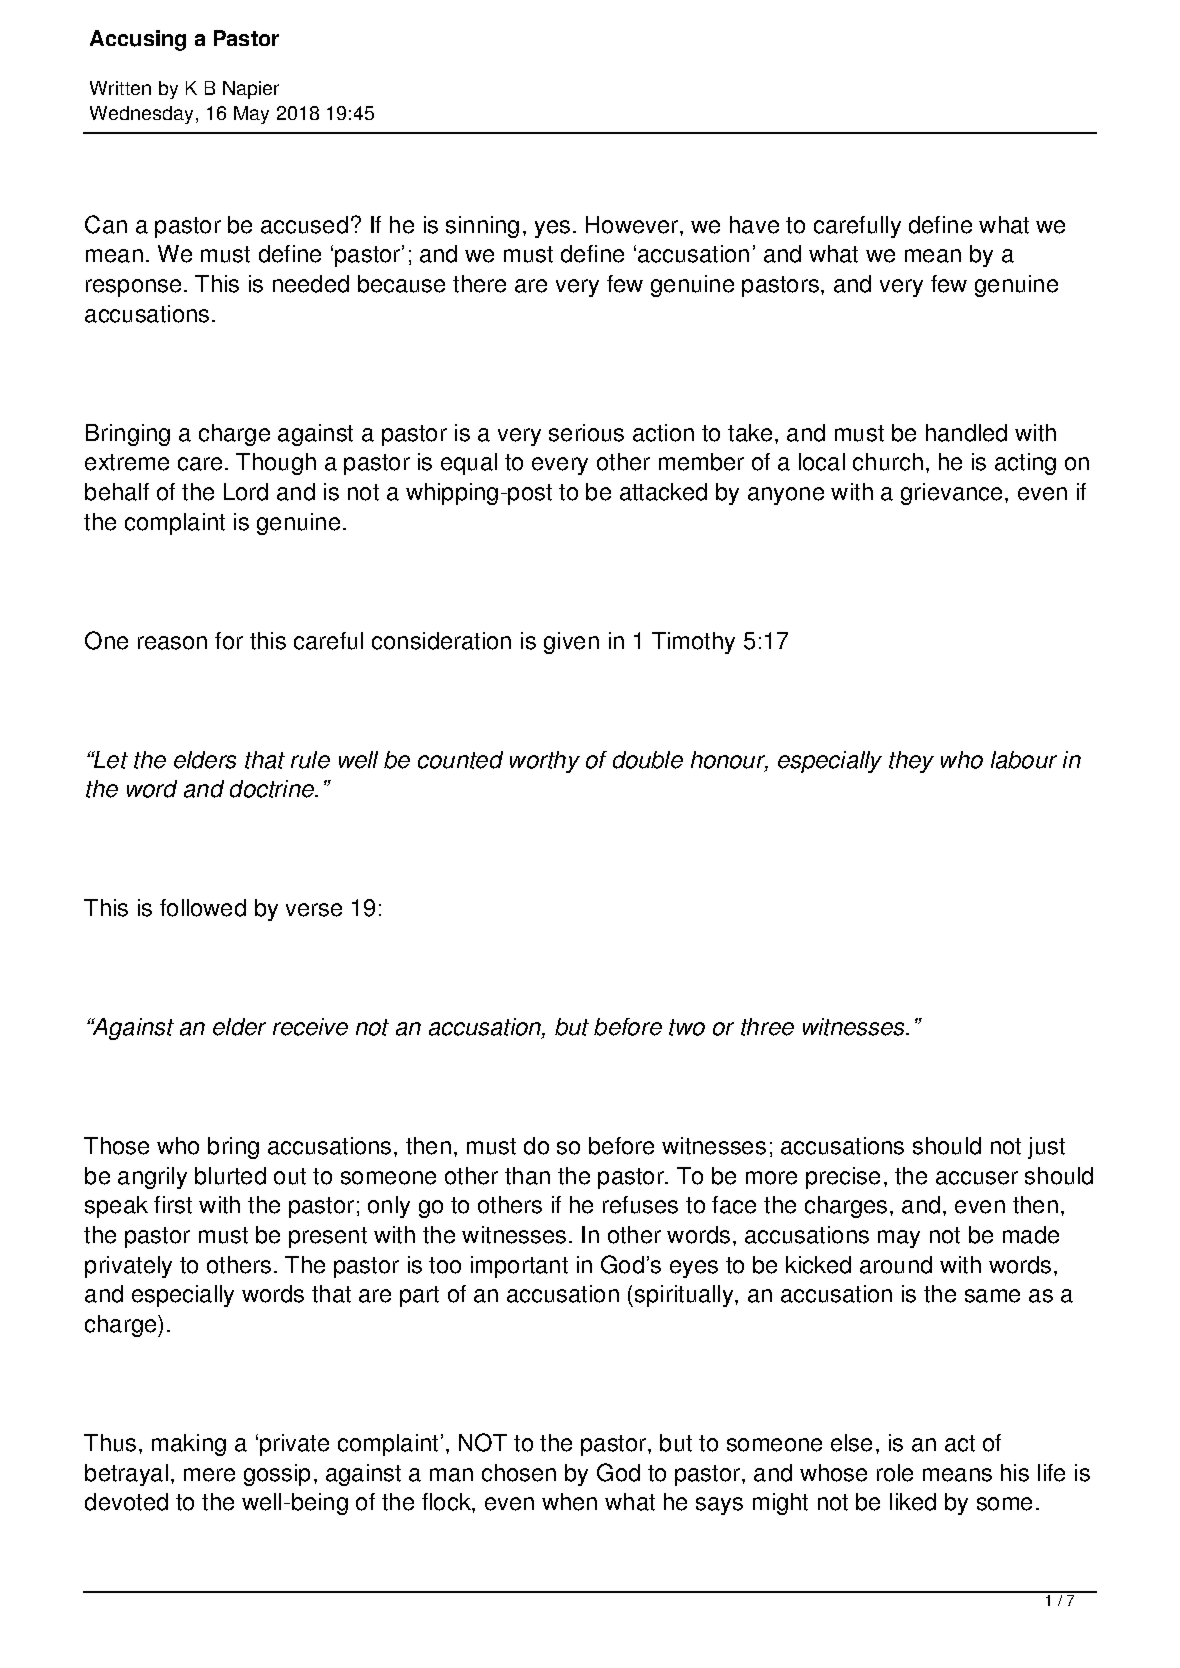  What do you see at coordinates (209, 1475) in the image?
I see `mere` at bounding box center [209, 1475].
